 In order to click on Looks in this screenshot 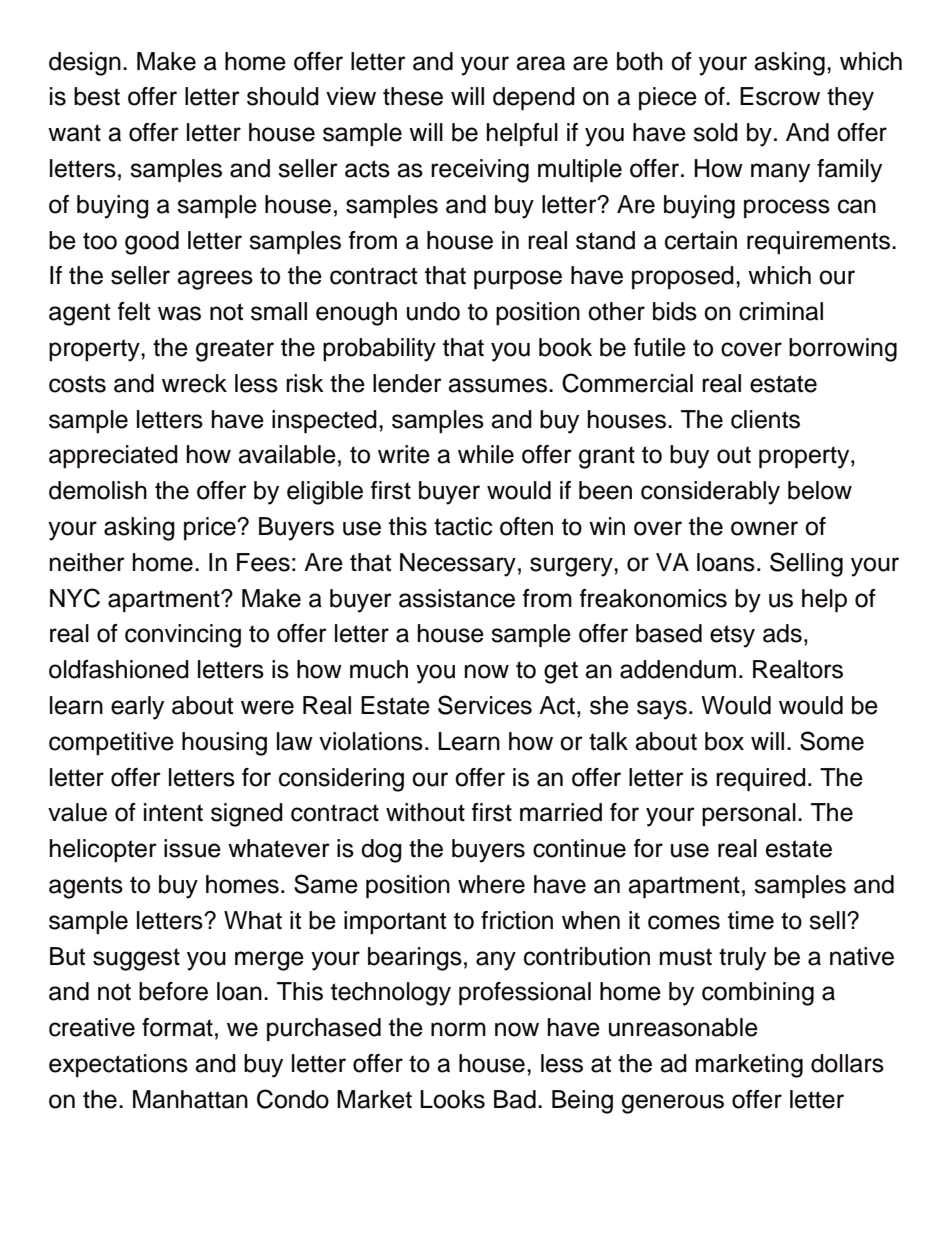, I will do `click(452, 1099)`.
